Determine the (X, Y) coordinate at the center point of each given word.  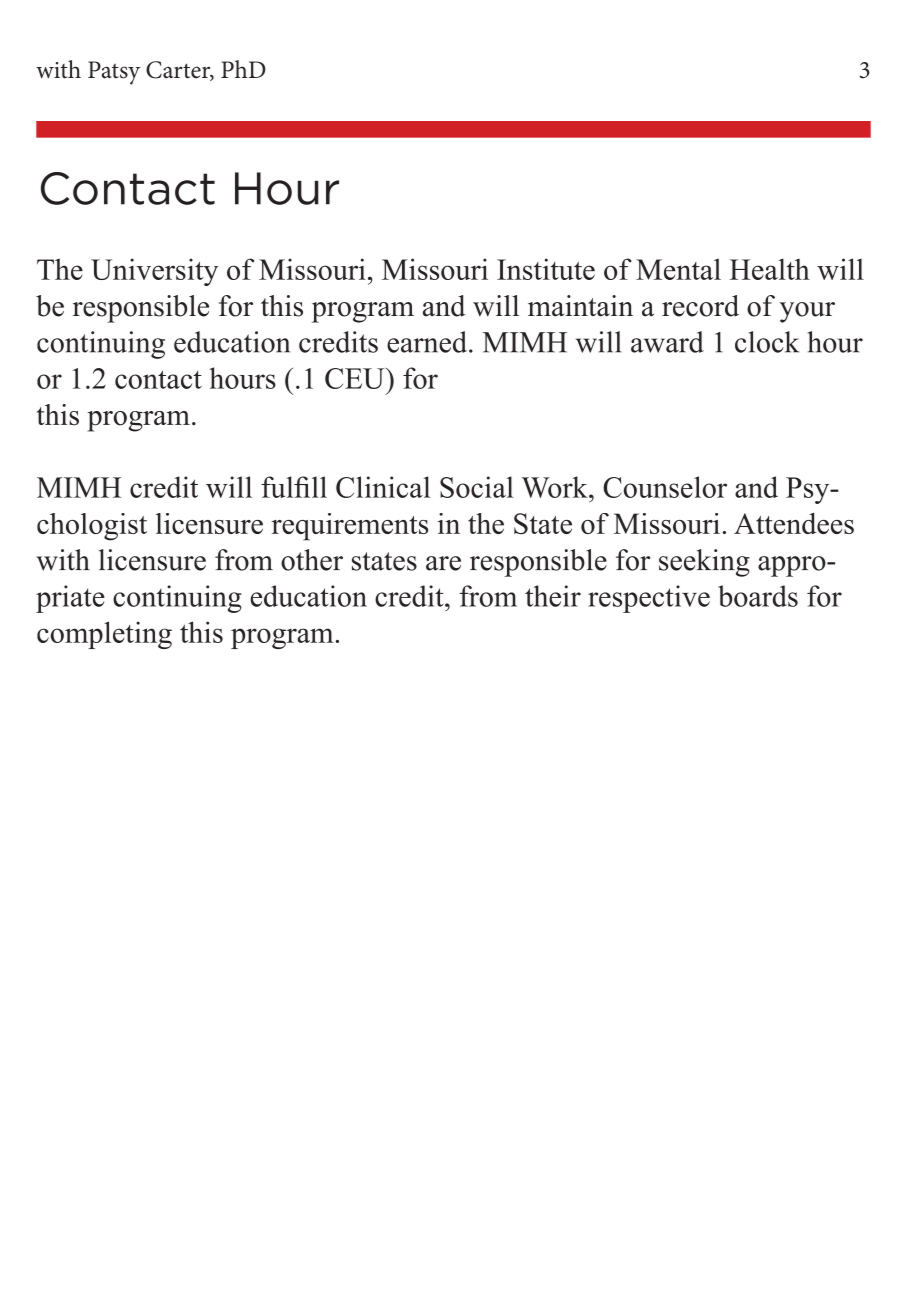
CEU (356, 378)
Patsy (114, 73)
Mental (678, 269)
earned (428, 342)
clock (767, 342)
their (553, 596)
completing (104, 635)
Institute (546, 269)
